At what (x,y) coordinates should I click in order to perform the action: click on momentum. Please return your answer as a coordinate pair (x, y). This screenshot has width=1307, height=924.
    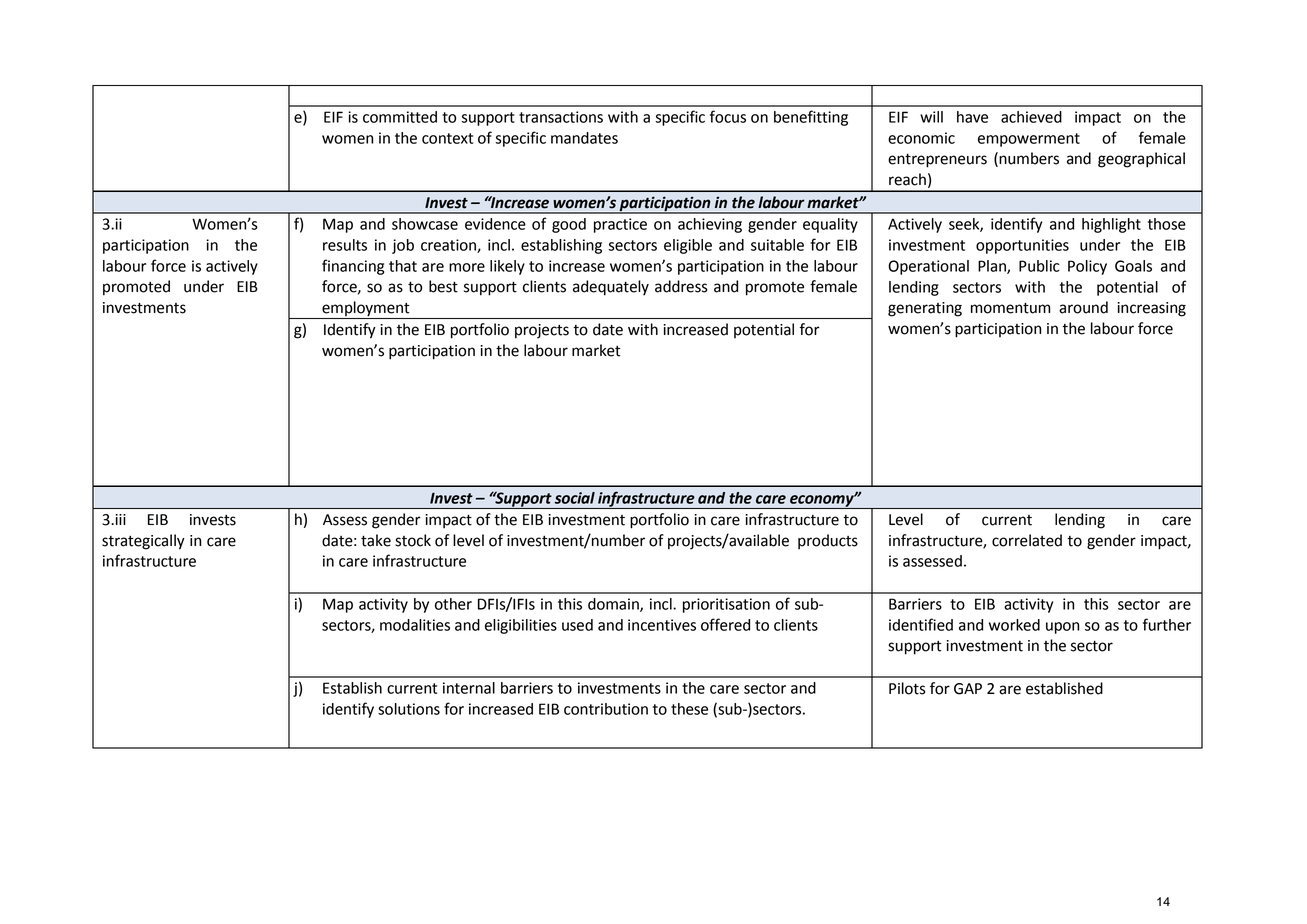
    Looking at the image, I should click on (1010, 308).
